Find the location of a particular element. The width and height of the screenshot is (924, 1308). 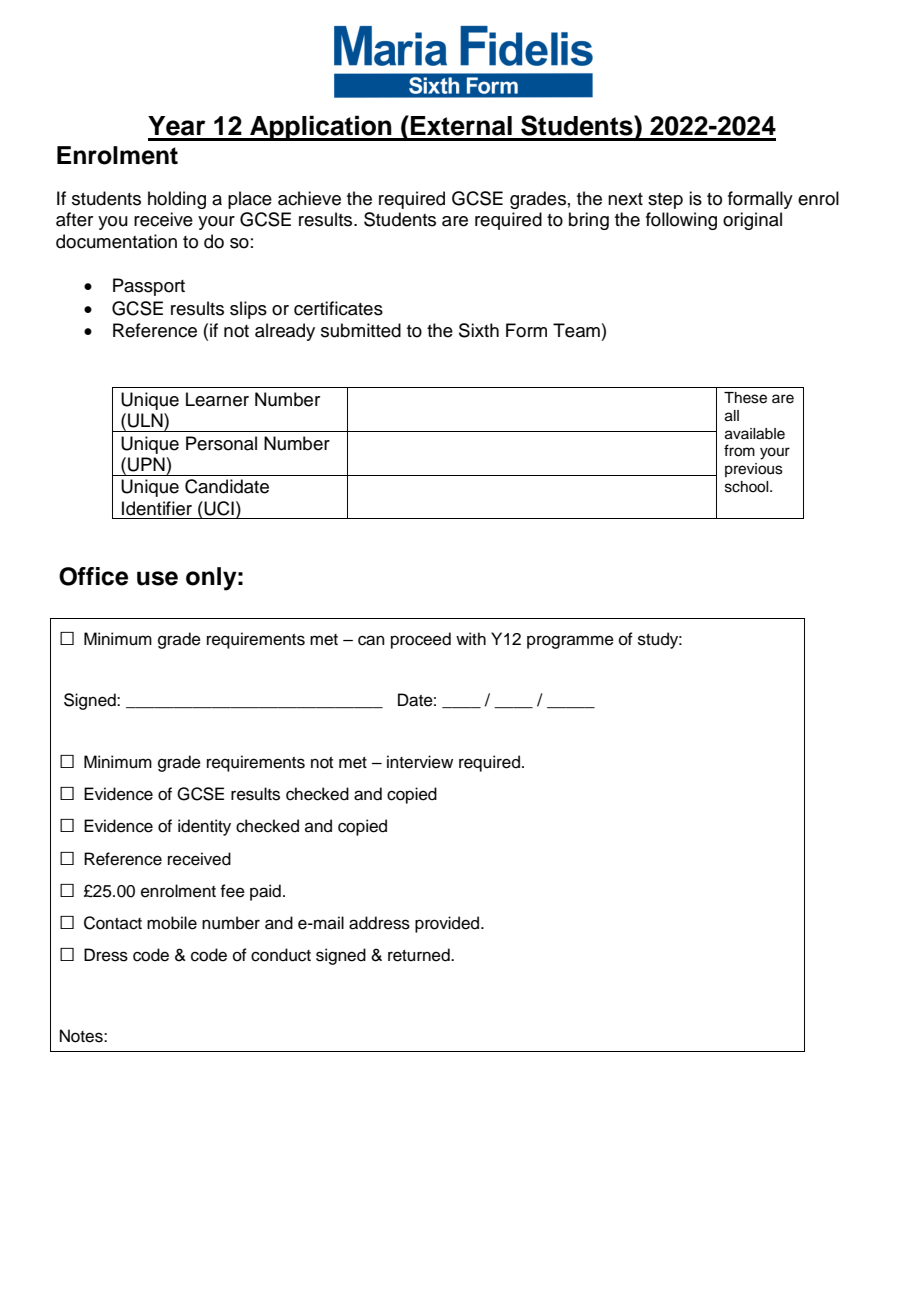

Learner is located at coordinates (217, 399).
